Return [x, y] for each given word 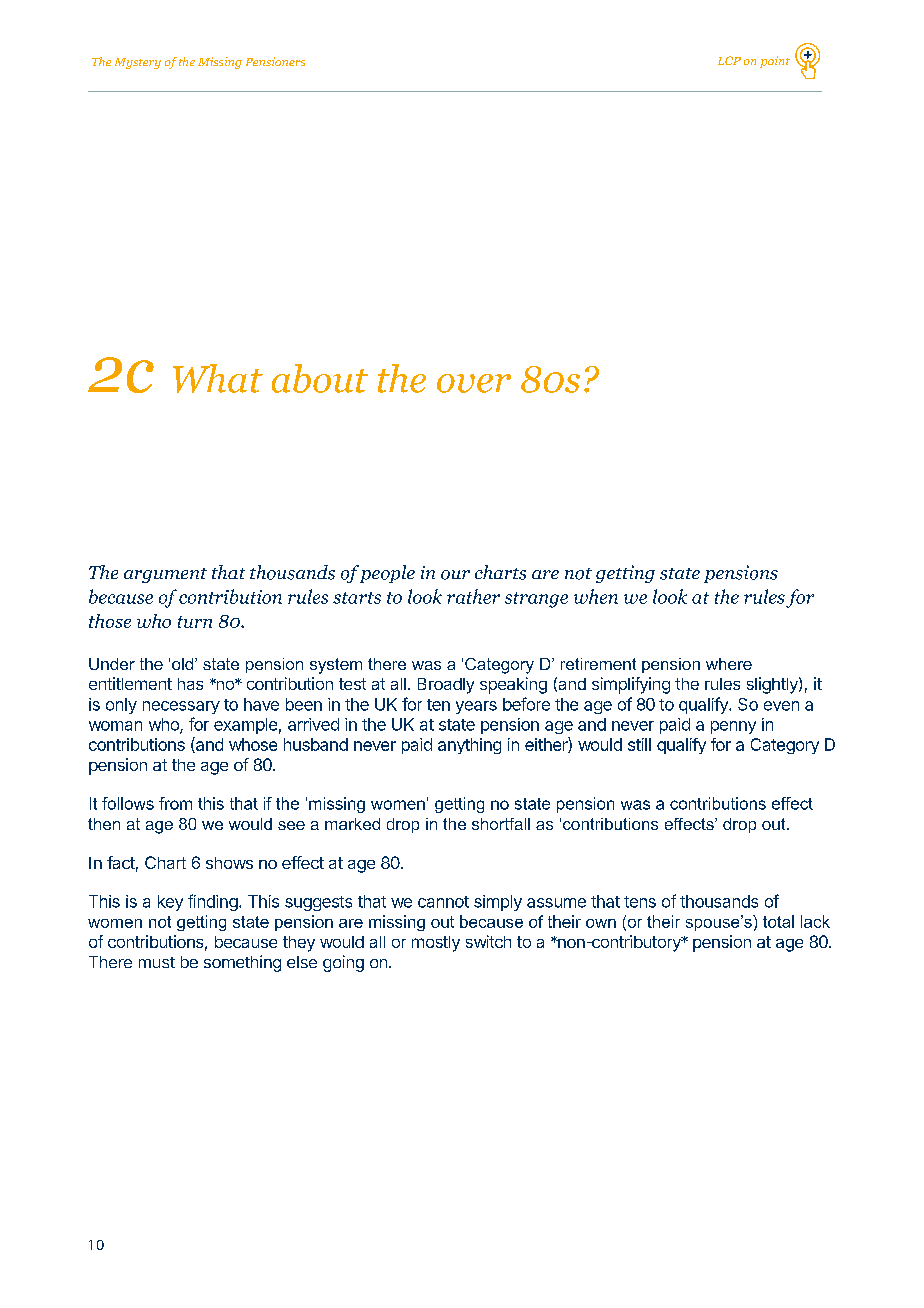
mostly [436, 944]
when [596, 596]
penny [733, 727]
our [455, 575]
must [157, 962]
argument [165, 575]
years [476, 707]
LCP [729, 60]
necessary [181, 707]
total [778, 921]
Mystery [138, 63]
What [218, 378]
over [474, 383]
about [320, 378]
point [775, 62]
